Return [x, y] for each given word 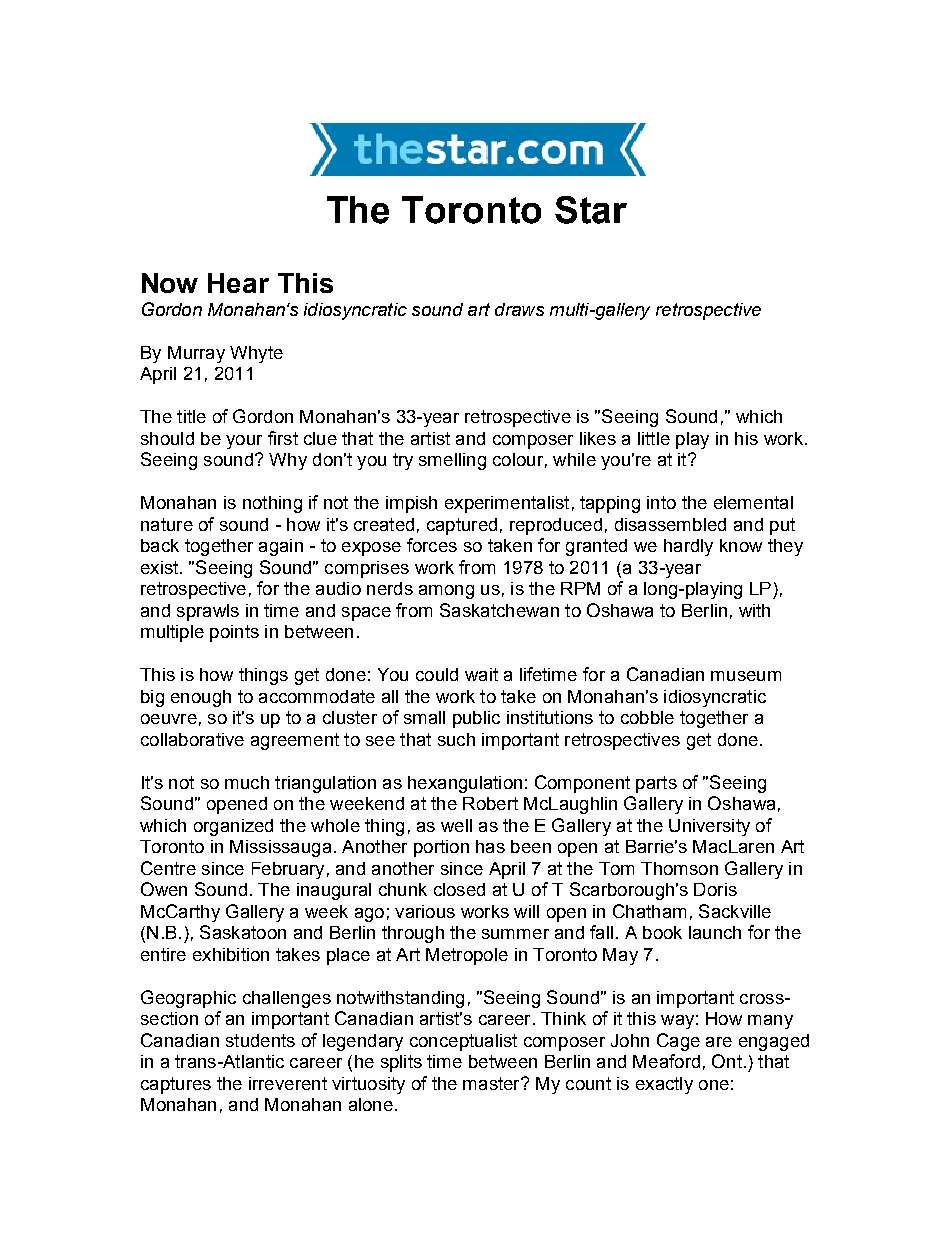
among [446, 592]
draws [519, 309]
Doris [715, 889]
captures [176, 1085]
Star [591, 210]
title [191, 416]
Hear [238, 283]
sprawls [208, 612]
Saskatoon [243, 932]
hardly [688, 547]
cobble [647, 717]
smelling [452, 461]
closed [459, 889]
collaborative [192, 739]
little [654, 438]
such [456, 739]
